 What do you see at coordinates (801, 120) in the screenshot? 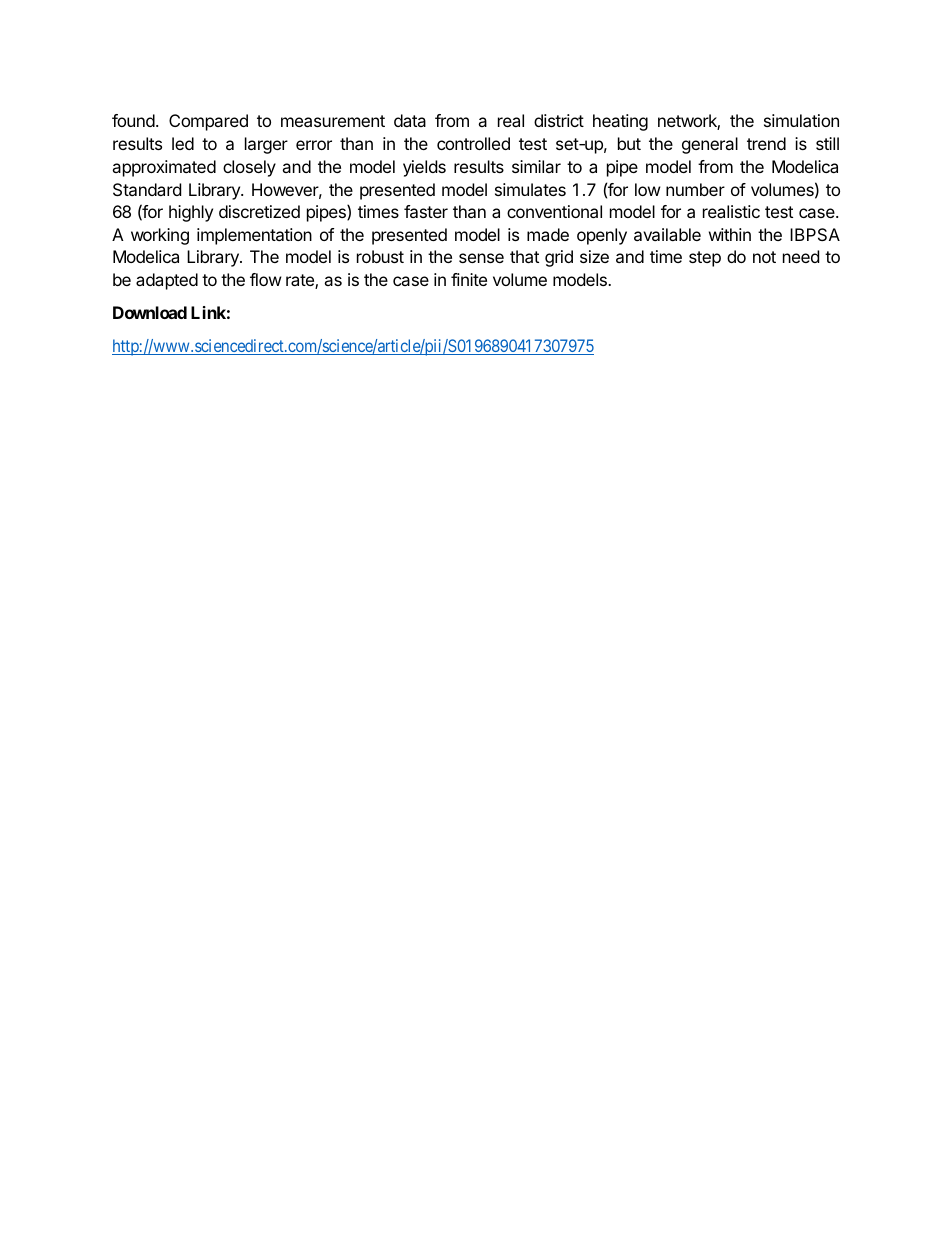
I see `simulation` at bounding box center [801, 120].
